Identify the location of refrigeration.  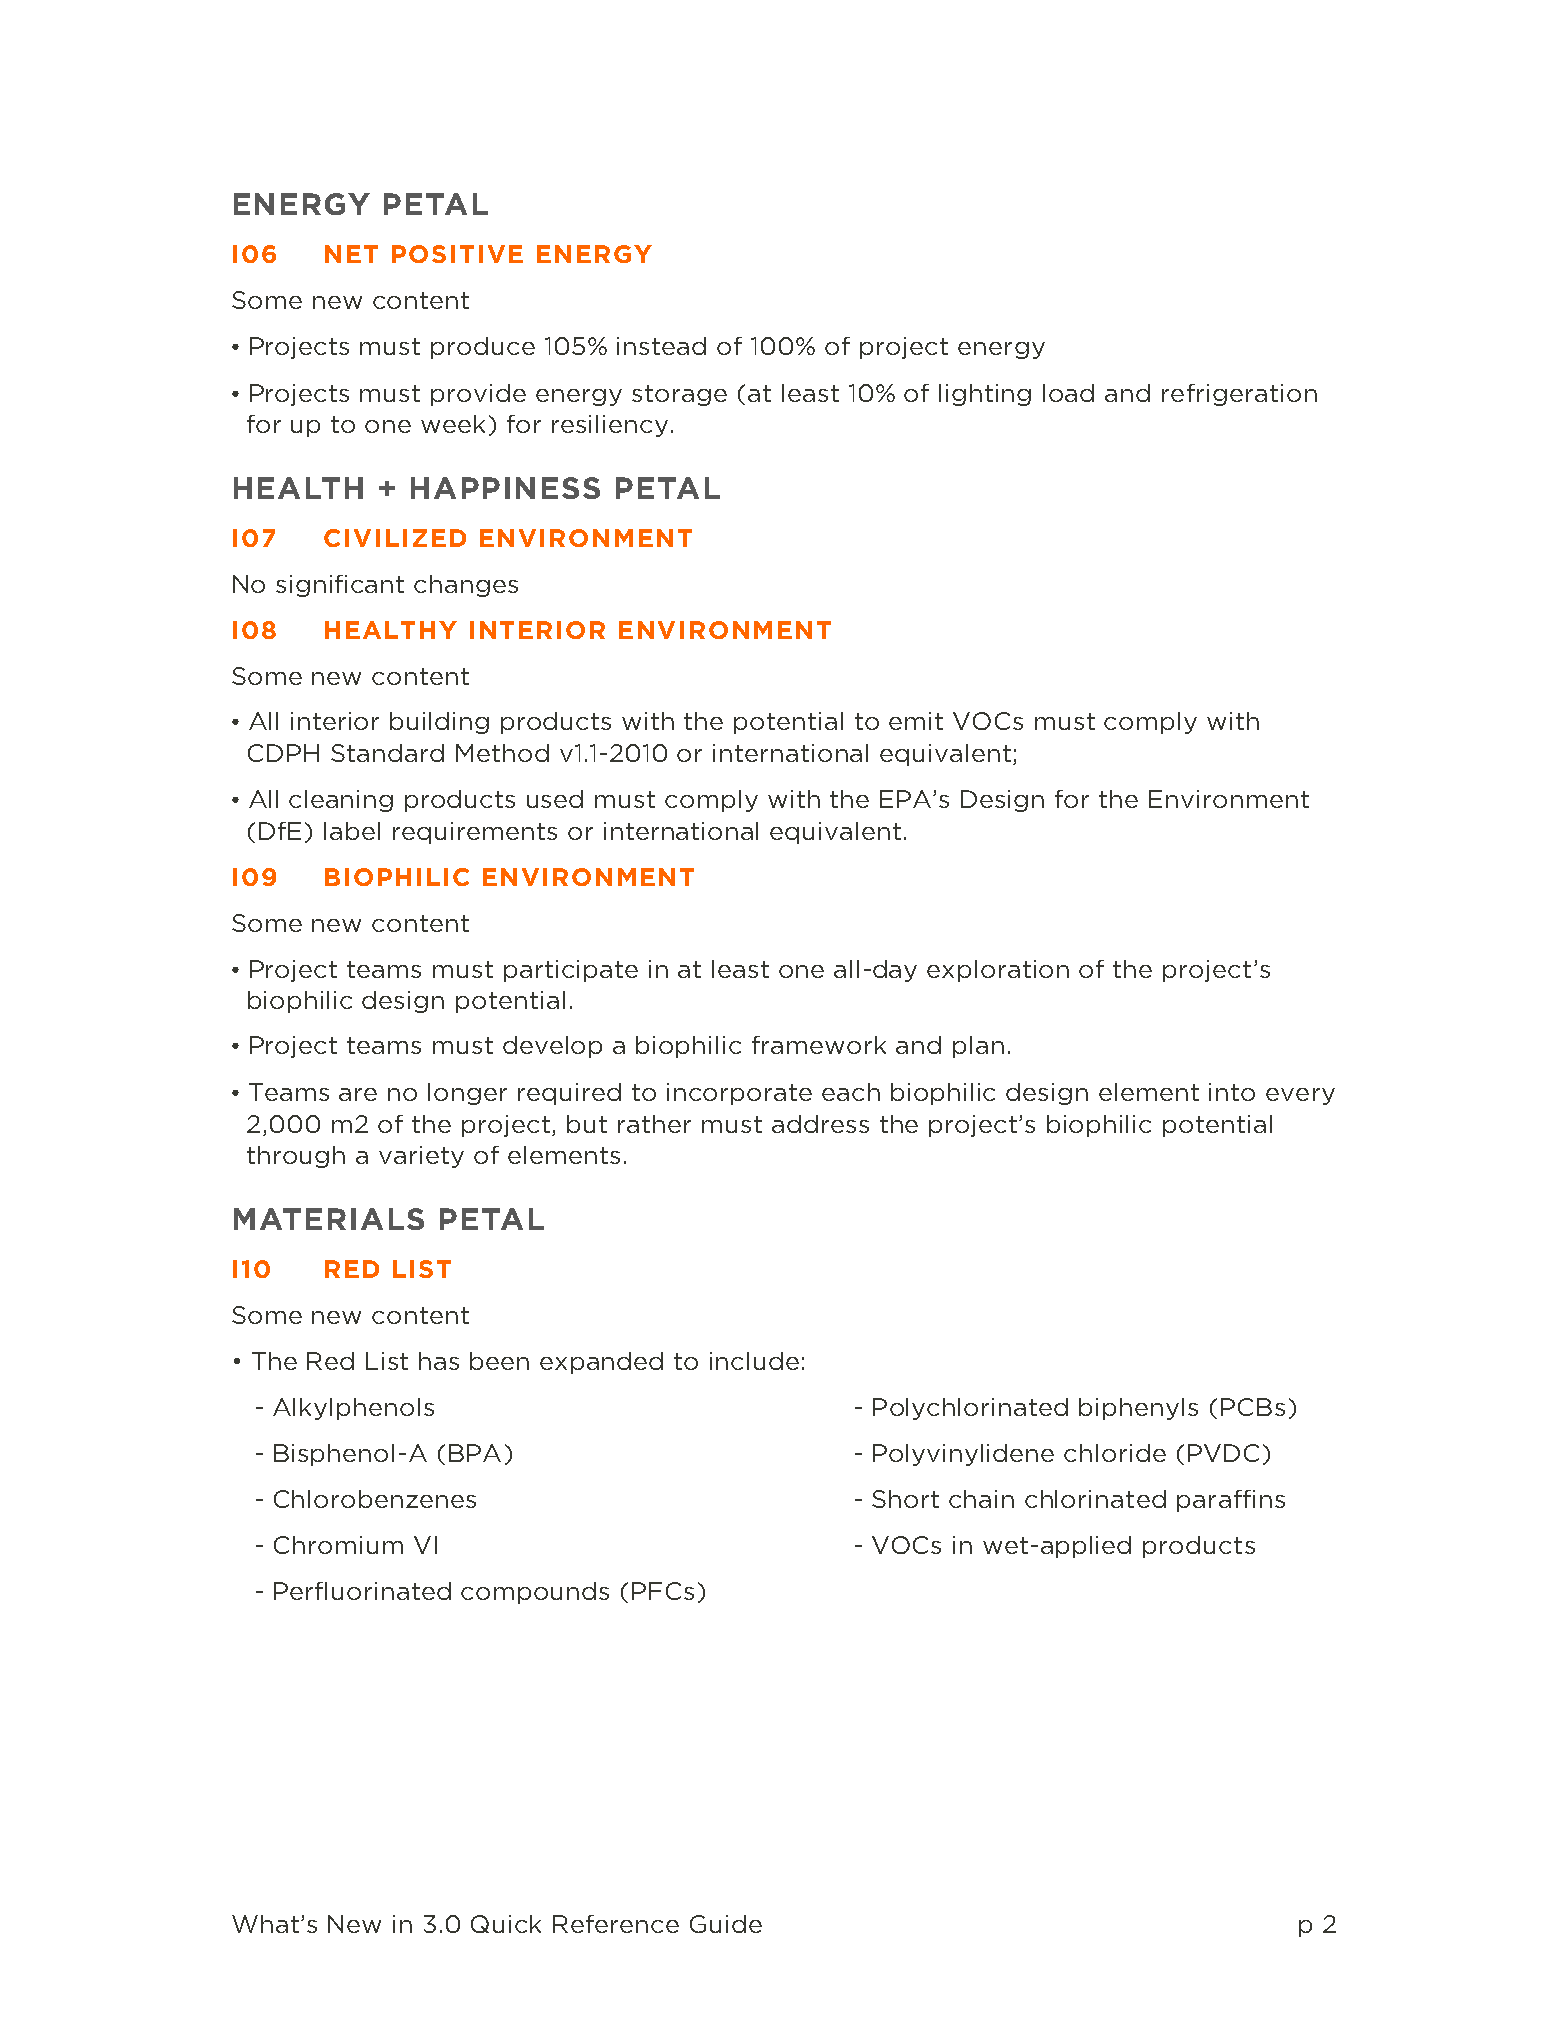
(1239, 395).
